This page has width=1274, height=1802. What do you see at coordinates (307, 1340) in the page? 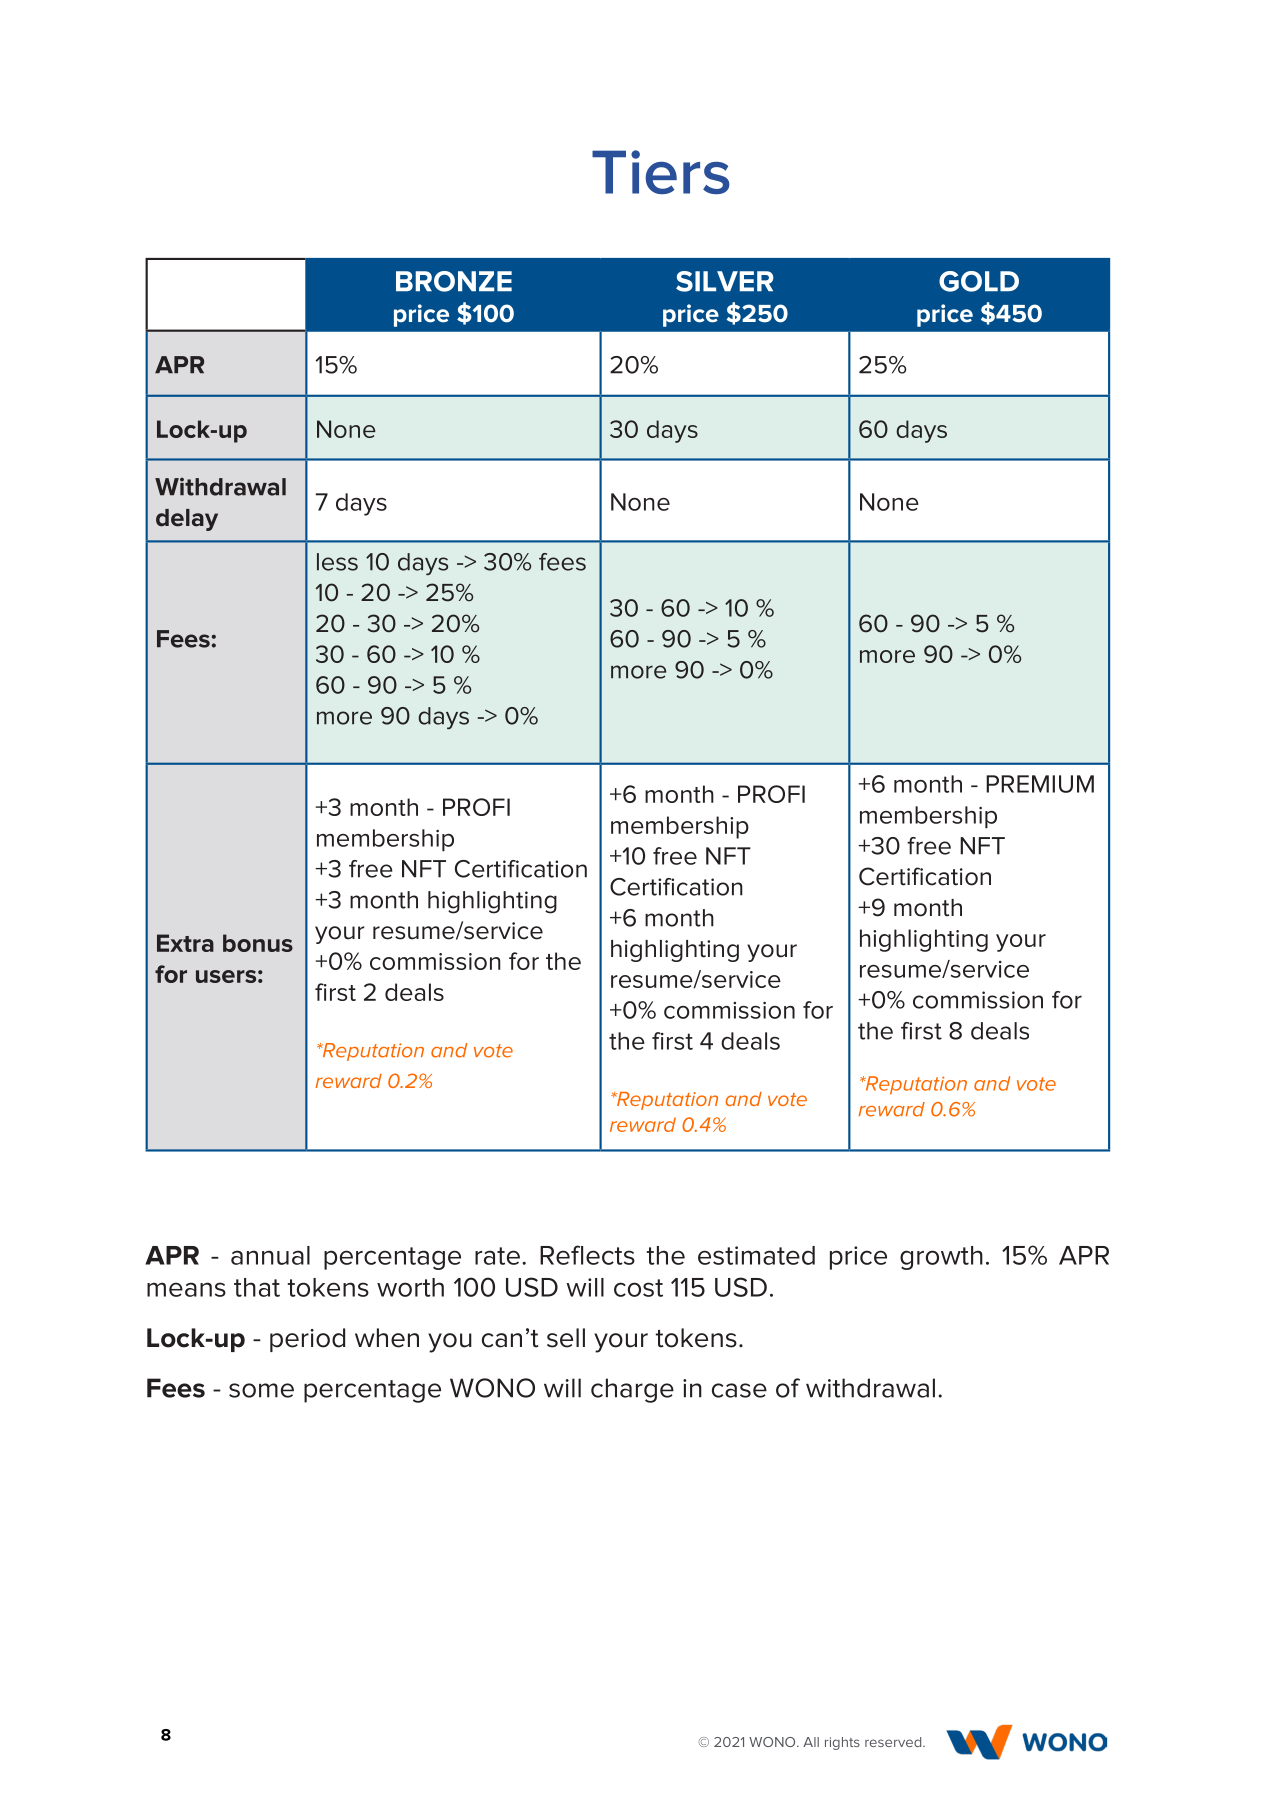
I see `period` at bounding box center [307, 1340].
